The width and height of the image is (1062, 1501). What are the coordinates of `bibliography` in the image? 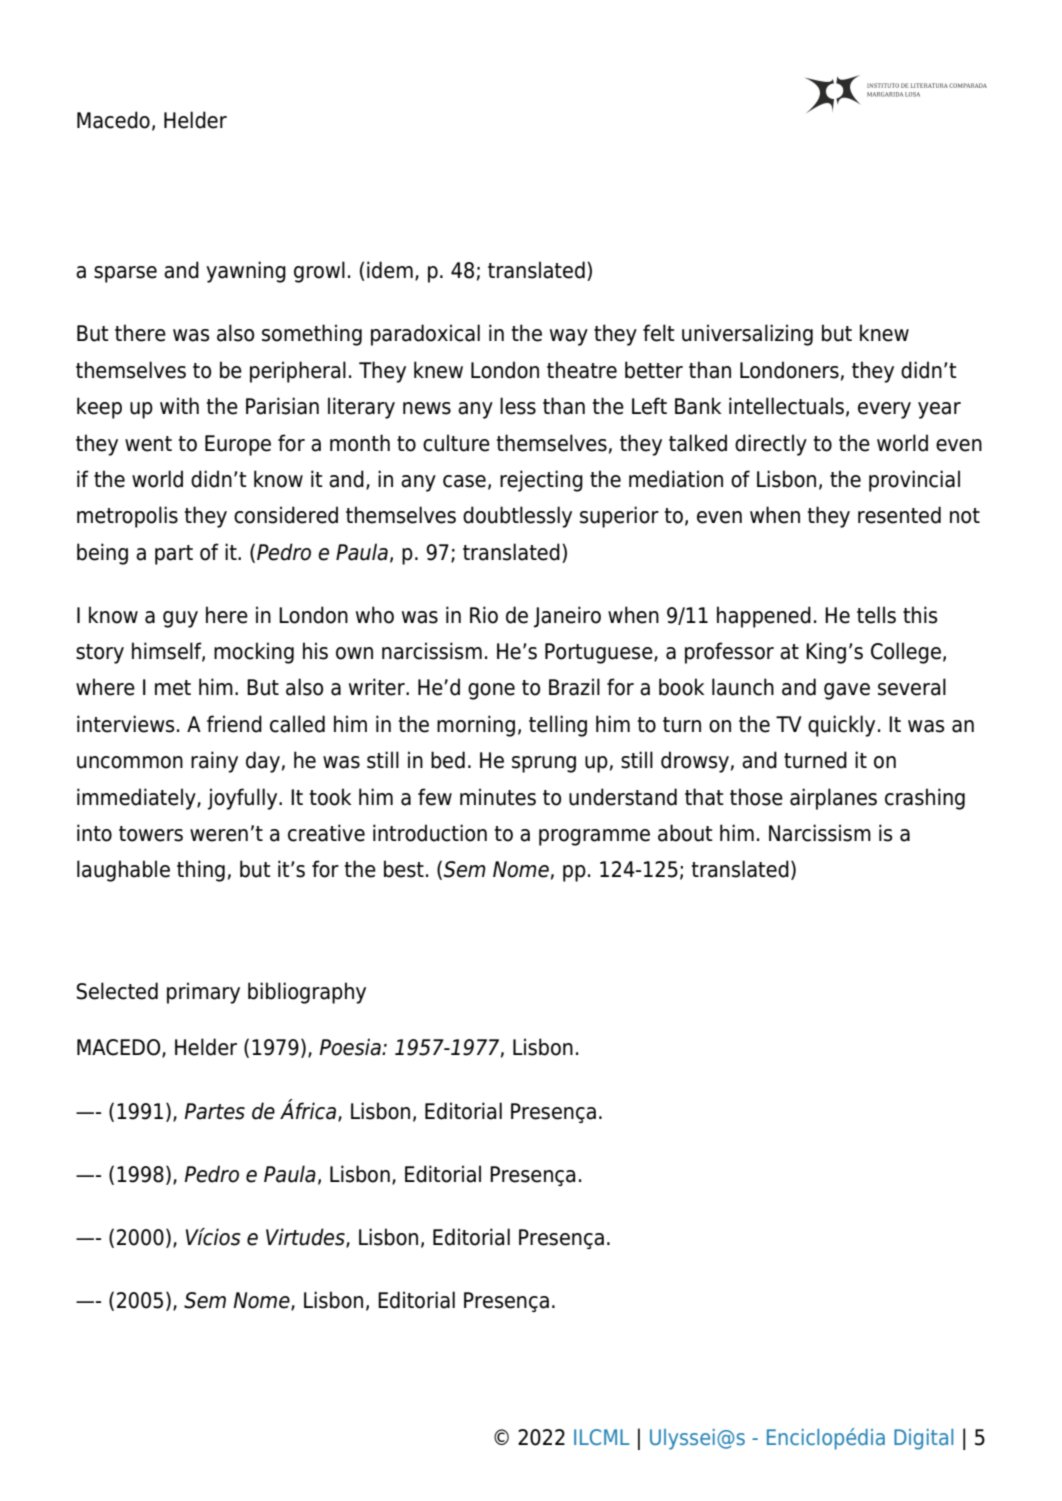 It's located at (307, 993).
